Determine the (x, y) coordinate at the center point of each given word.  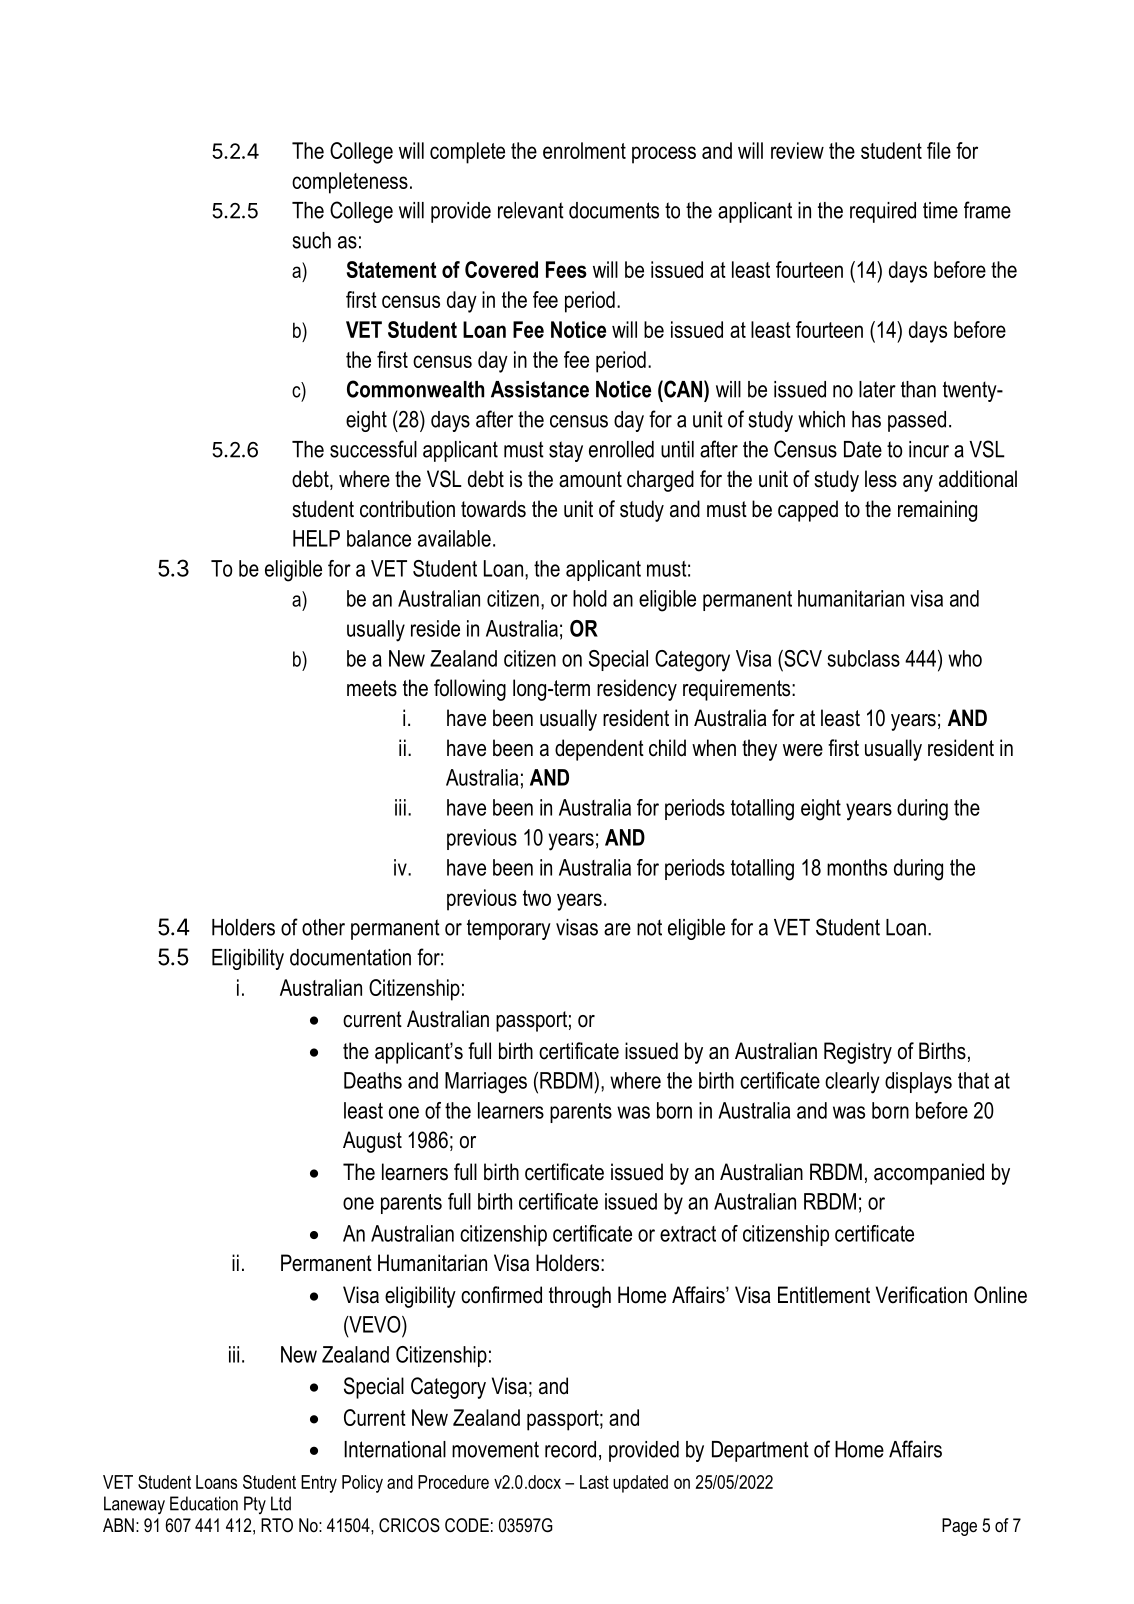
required (883, 212)
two (537, 898)
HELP (316, 538)
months (857, 867)
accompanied (929, 1174)
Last (594, 1482)
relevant (531, 210)
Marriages (486, 1083)
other (323, 927)
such (311, 240)
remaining (937, 511)
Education (204, 1503)
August (372, 1142)
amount (590, 479)
